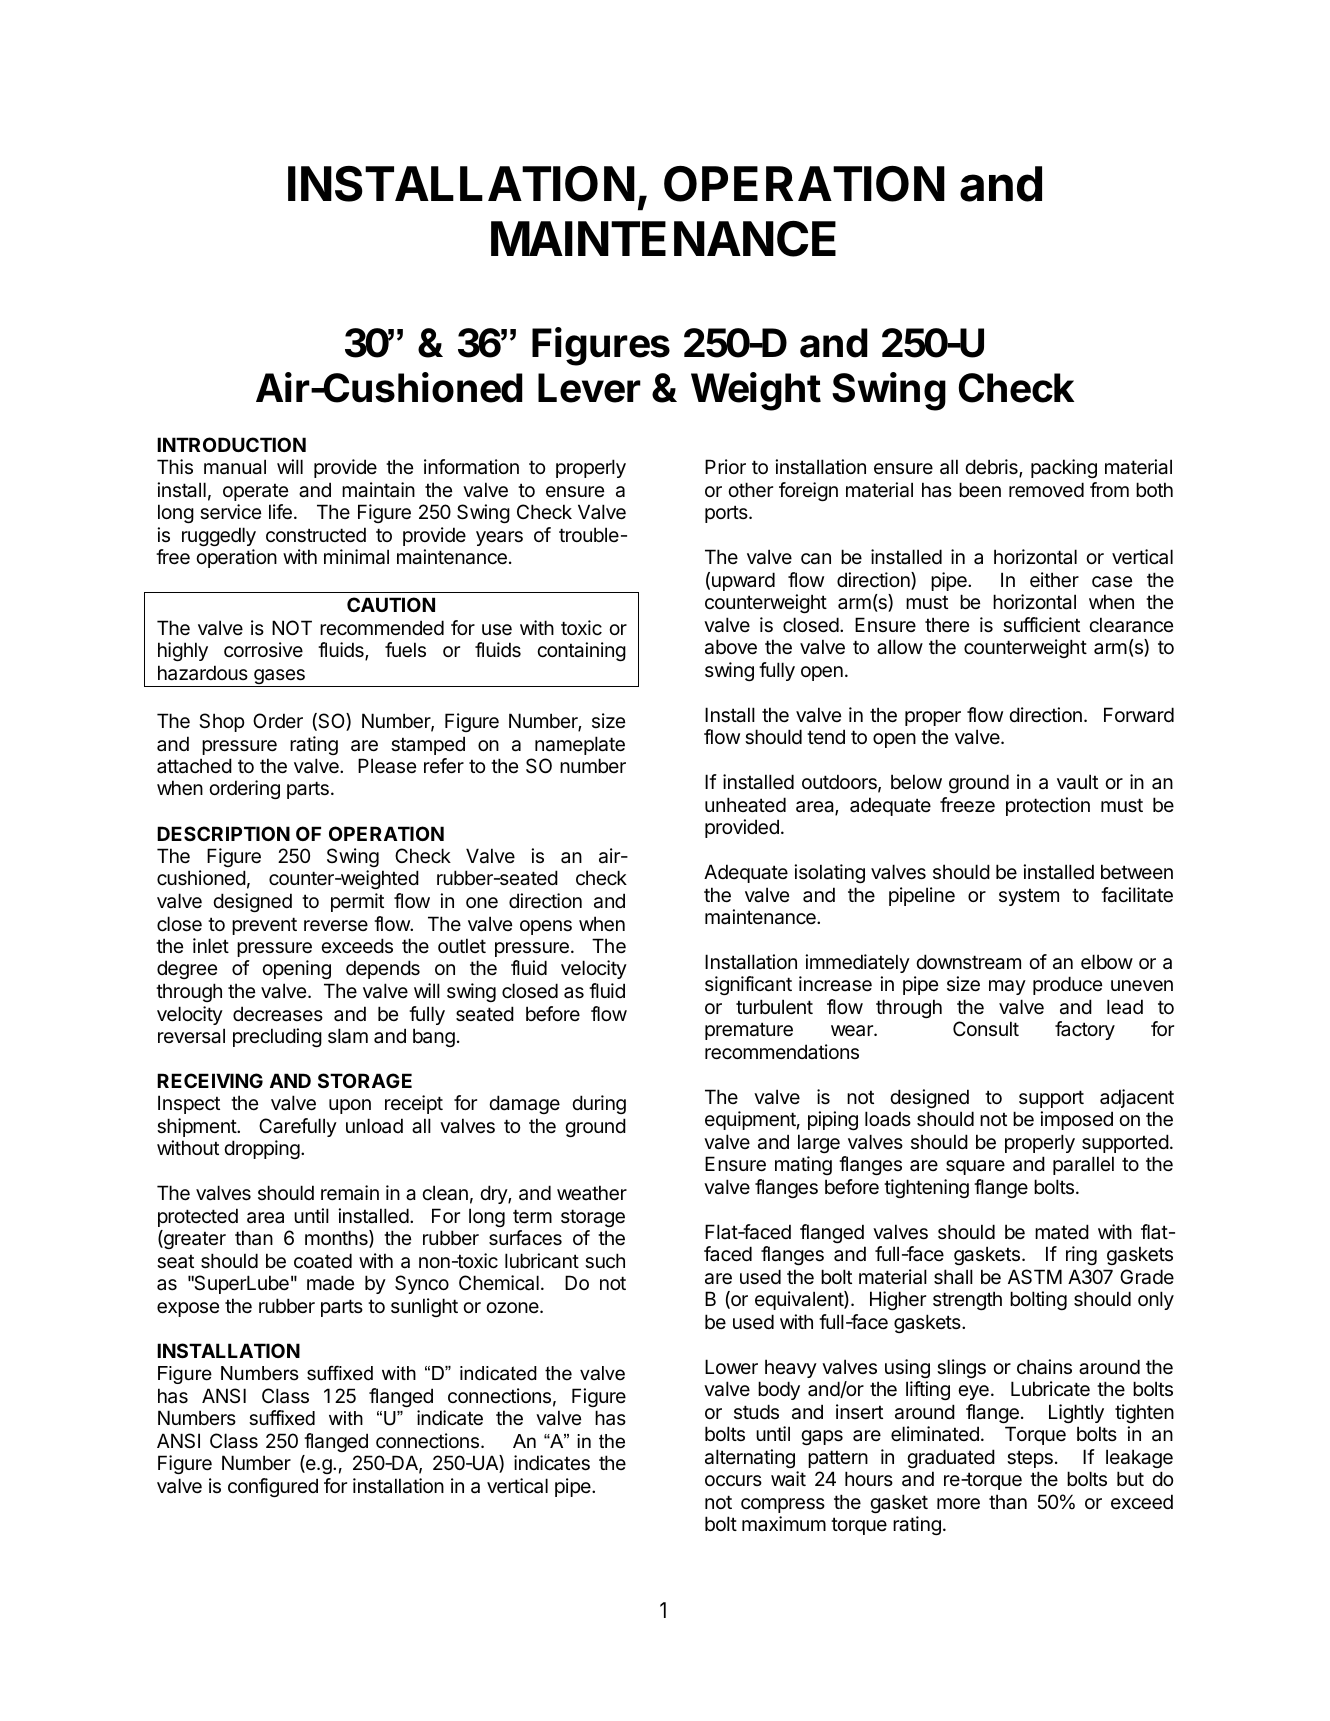  Describe the element at coordinates (1064, 468) in the screenshot. I see `packing` at that location.
